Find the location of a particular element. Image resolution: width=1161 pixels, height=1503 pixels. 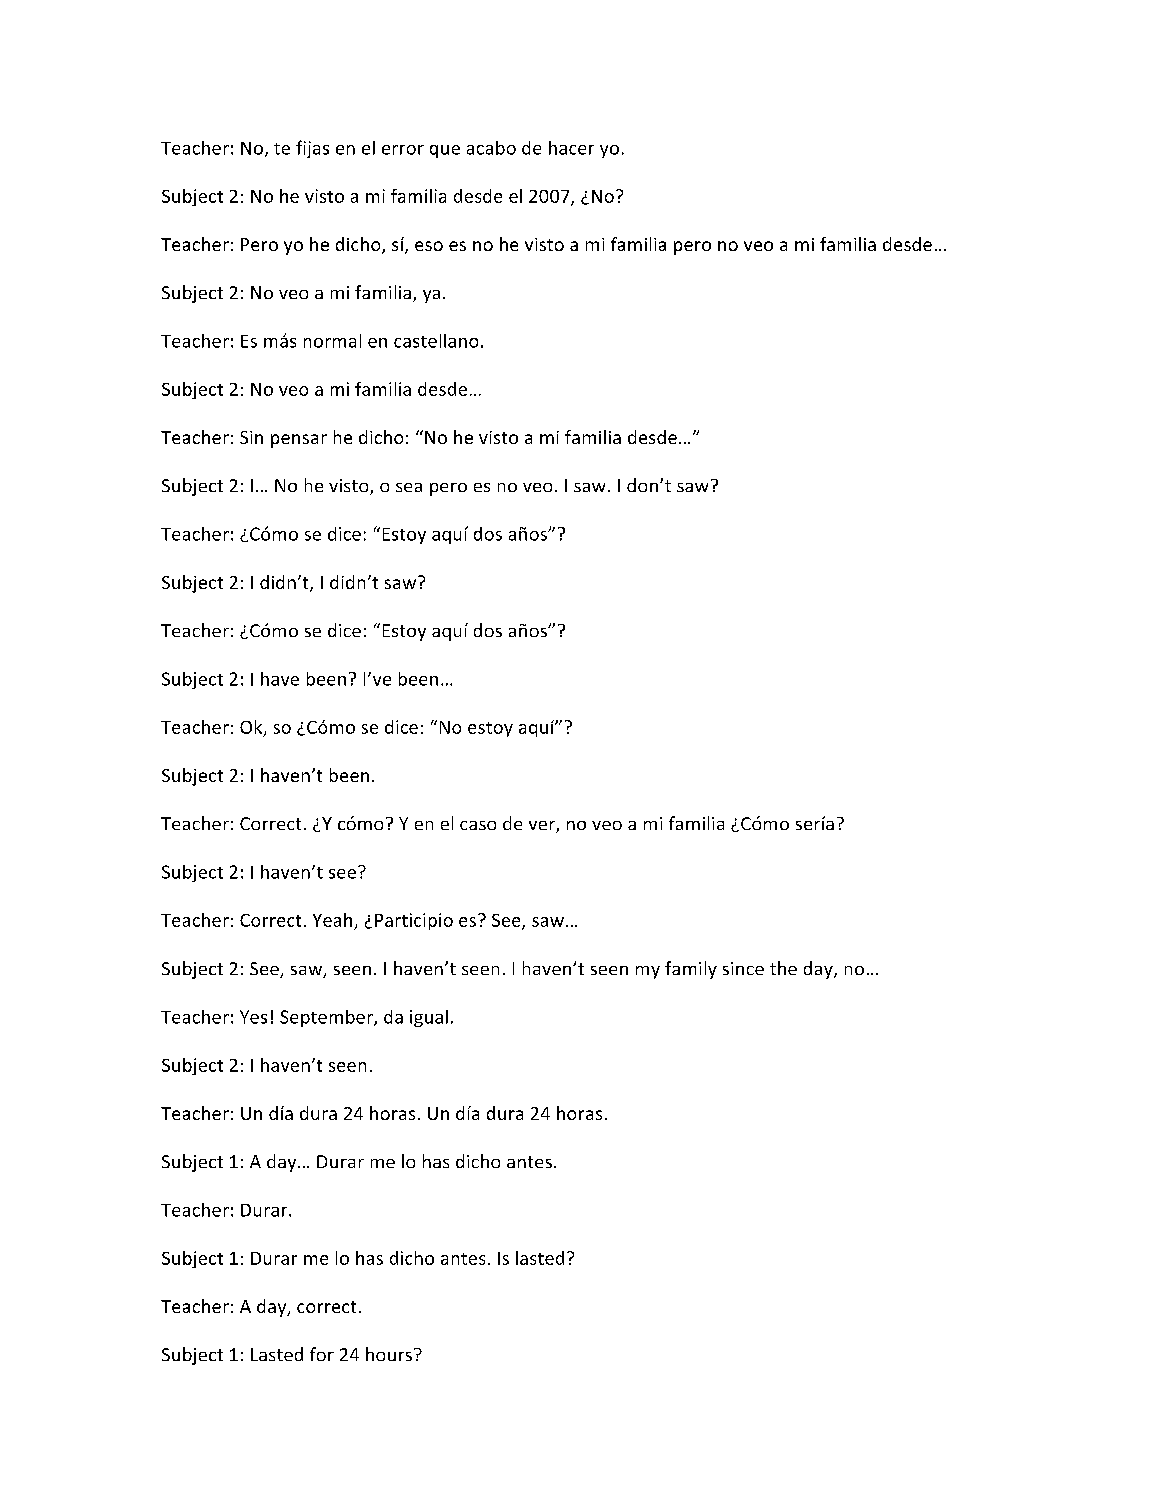

ver is located at coordinates (543, 827).
